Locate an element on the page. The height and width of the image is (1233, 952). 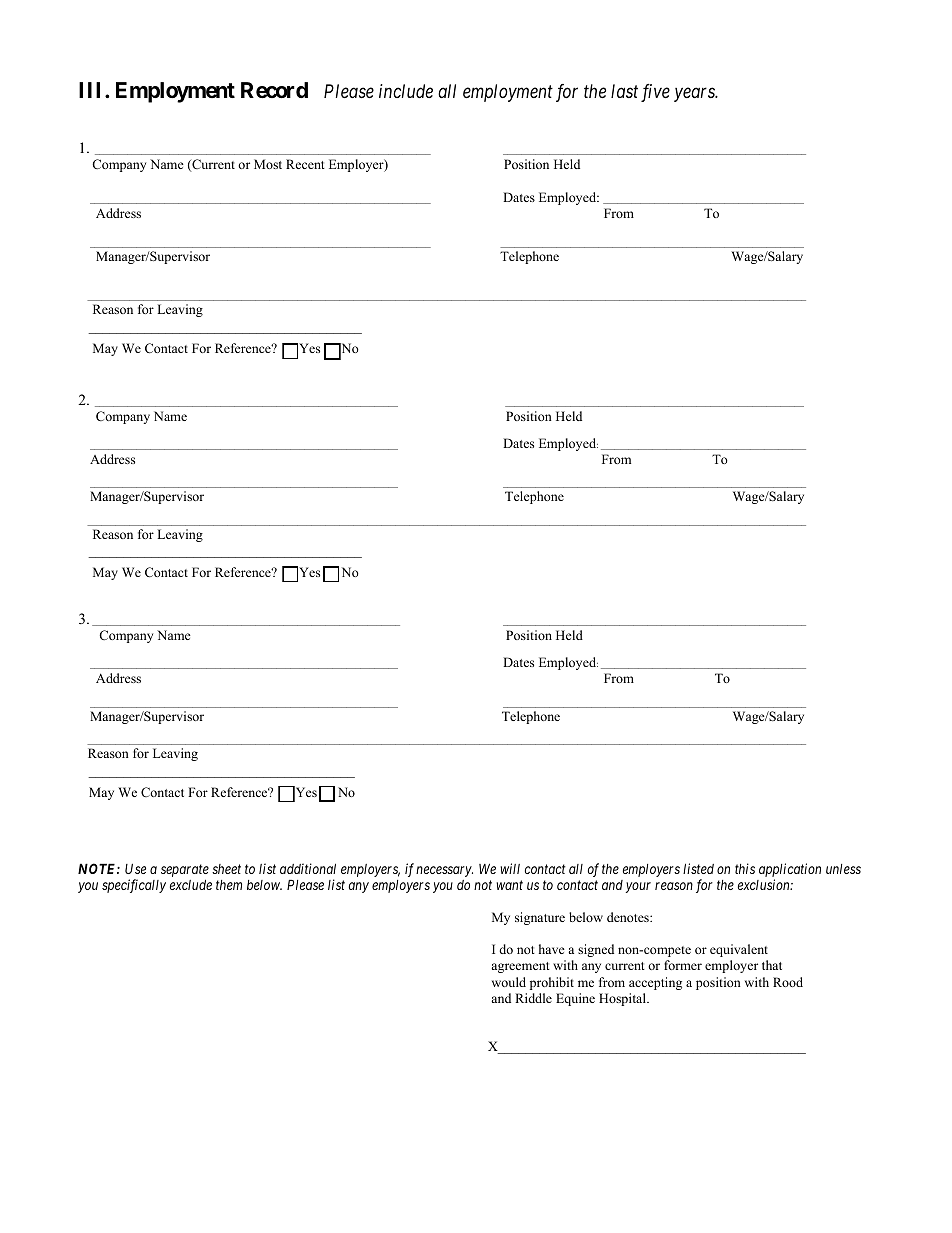
would is located at coordinates (509, 982).
